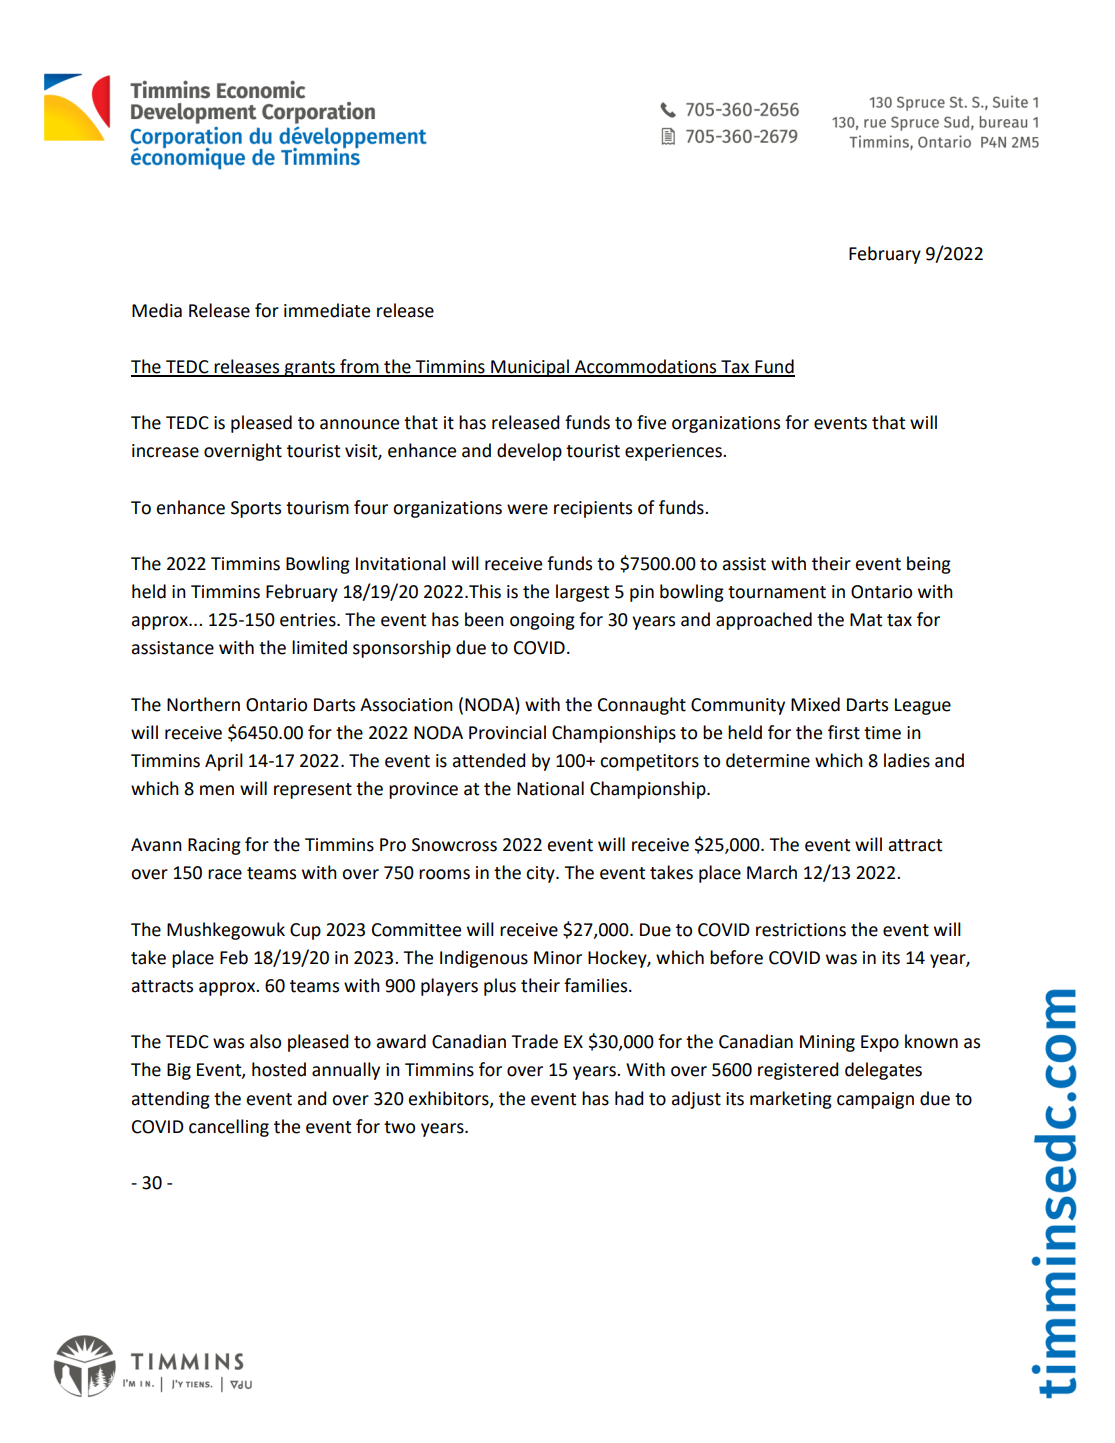 The width and height of the page is (1115, 1443). Describe the element at coordinates (229, 1128) in the page. I see `cancelling` at that location.
